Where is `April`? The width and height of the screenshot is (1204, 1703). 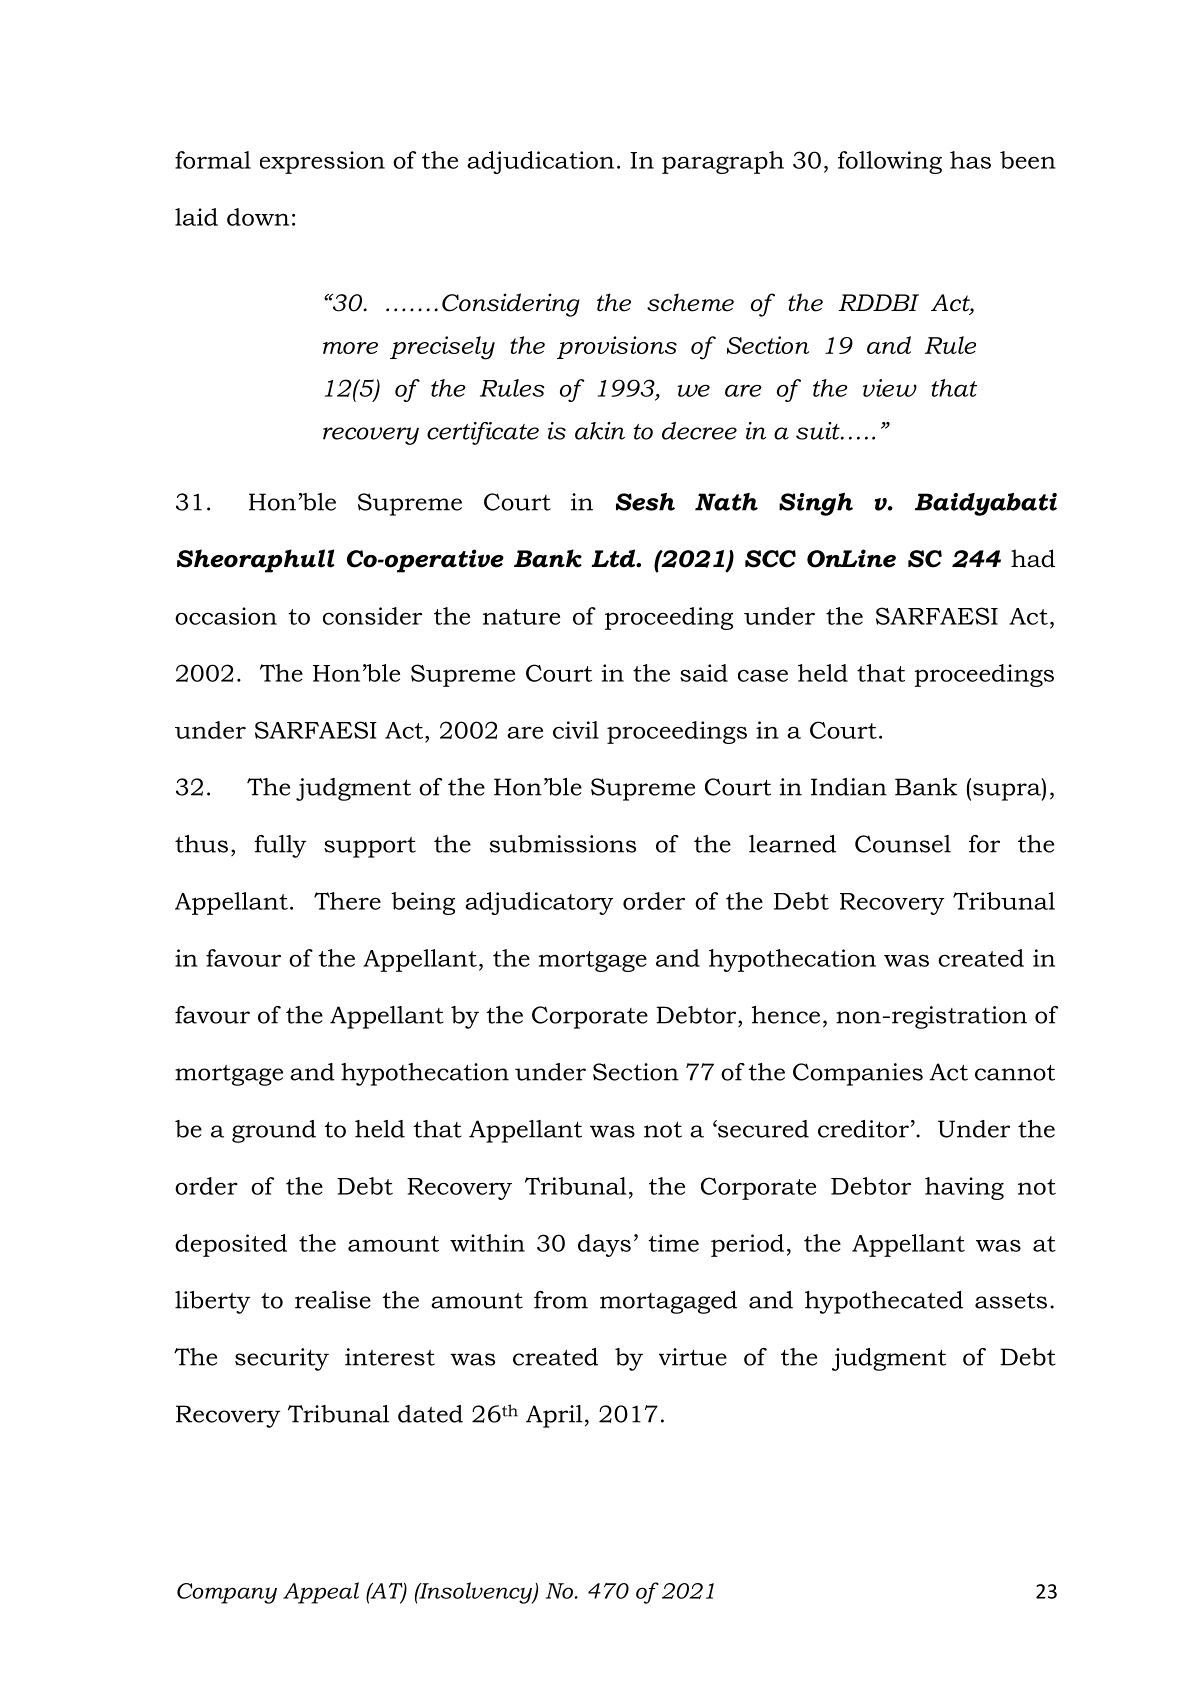 April is located at coordinates (554, 1416).
